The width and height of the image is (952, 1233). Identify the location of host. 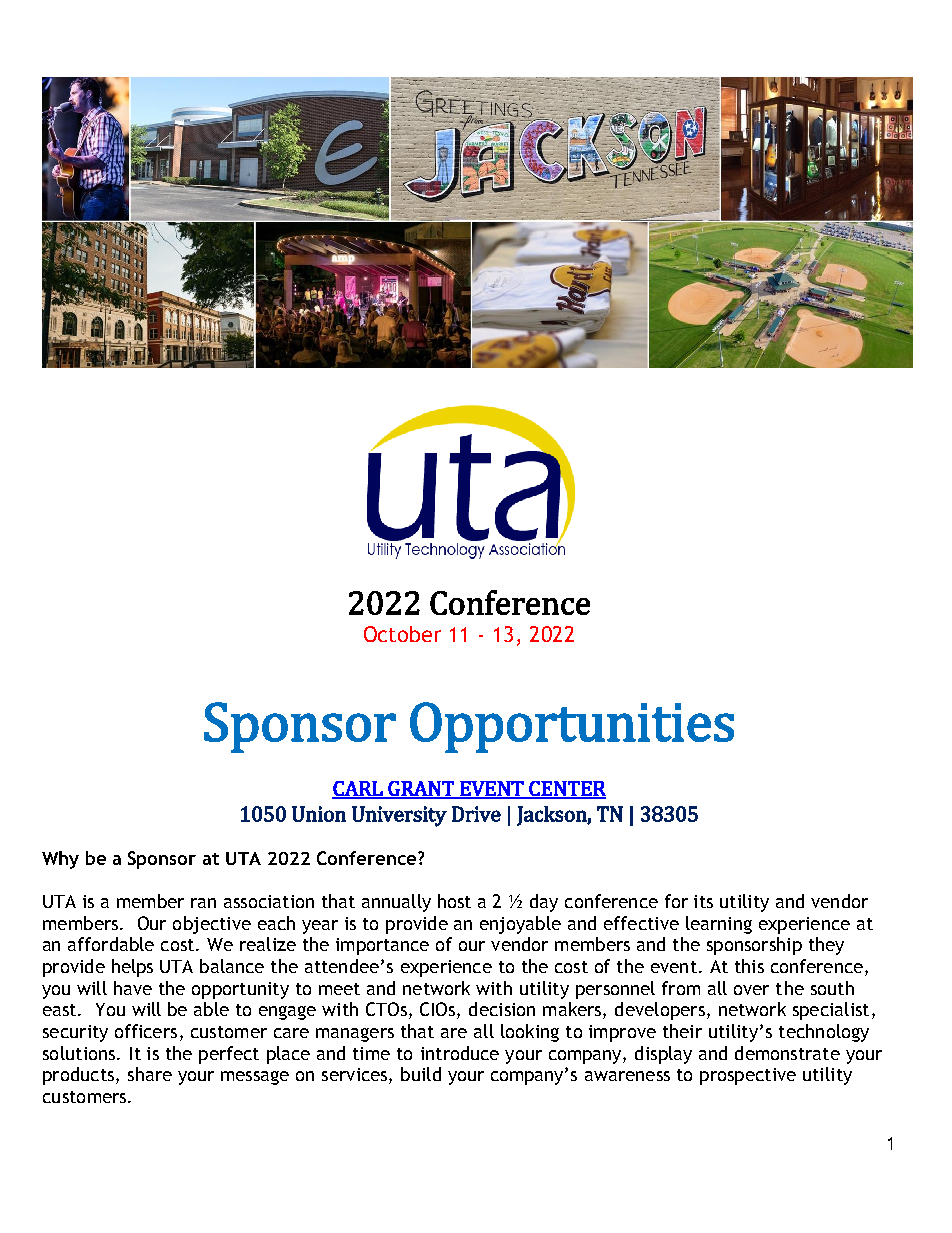
(454, 901).
